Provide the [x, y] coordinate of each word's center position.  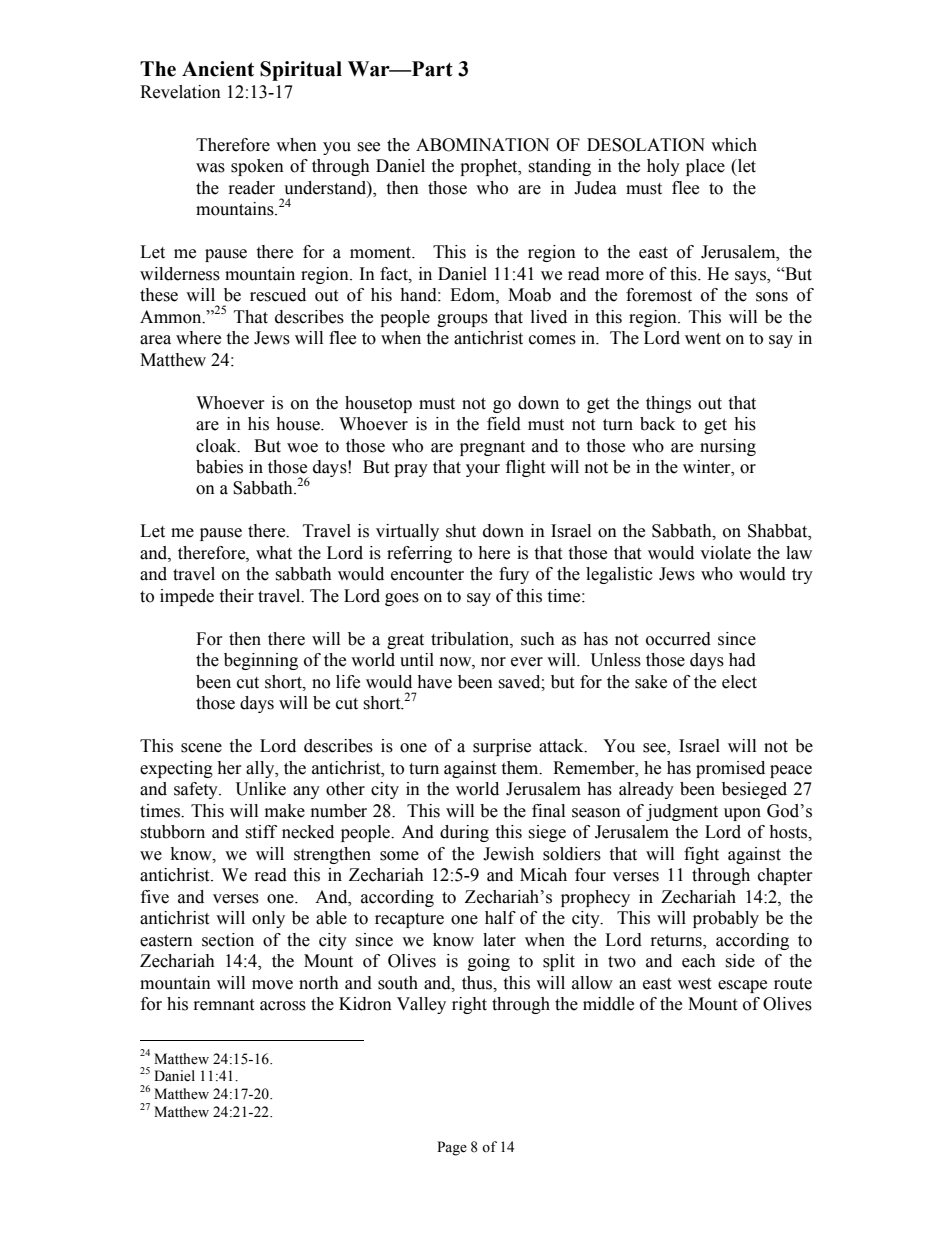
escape [742, 986]
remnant [224, 1005]
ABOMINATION [482, 145]
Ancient [218, 69]
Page [452, 1148]
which [734, 145]
